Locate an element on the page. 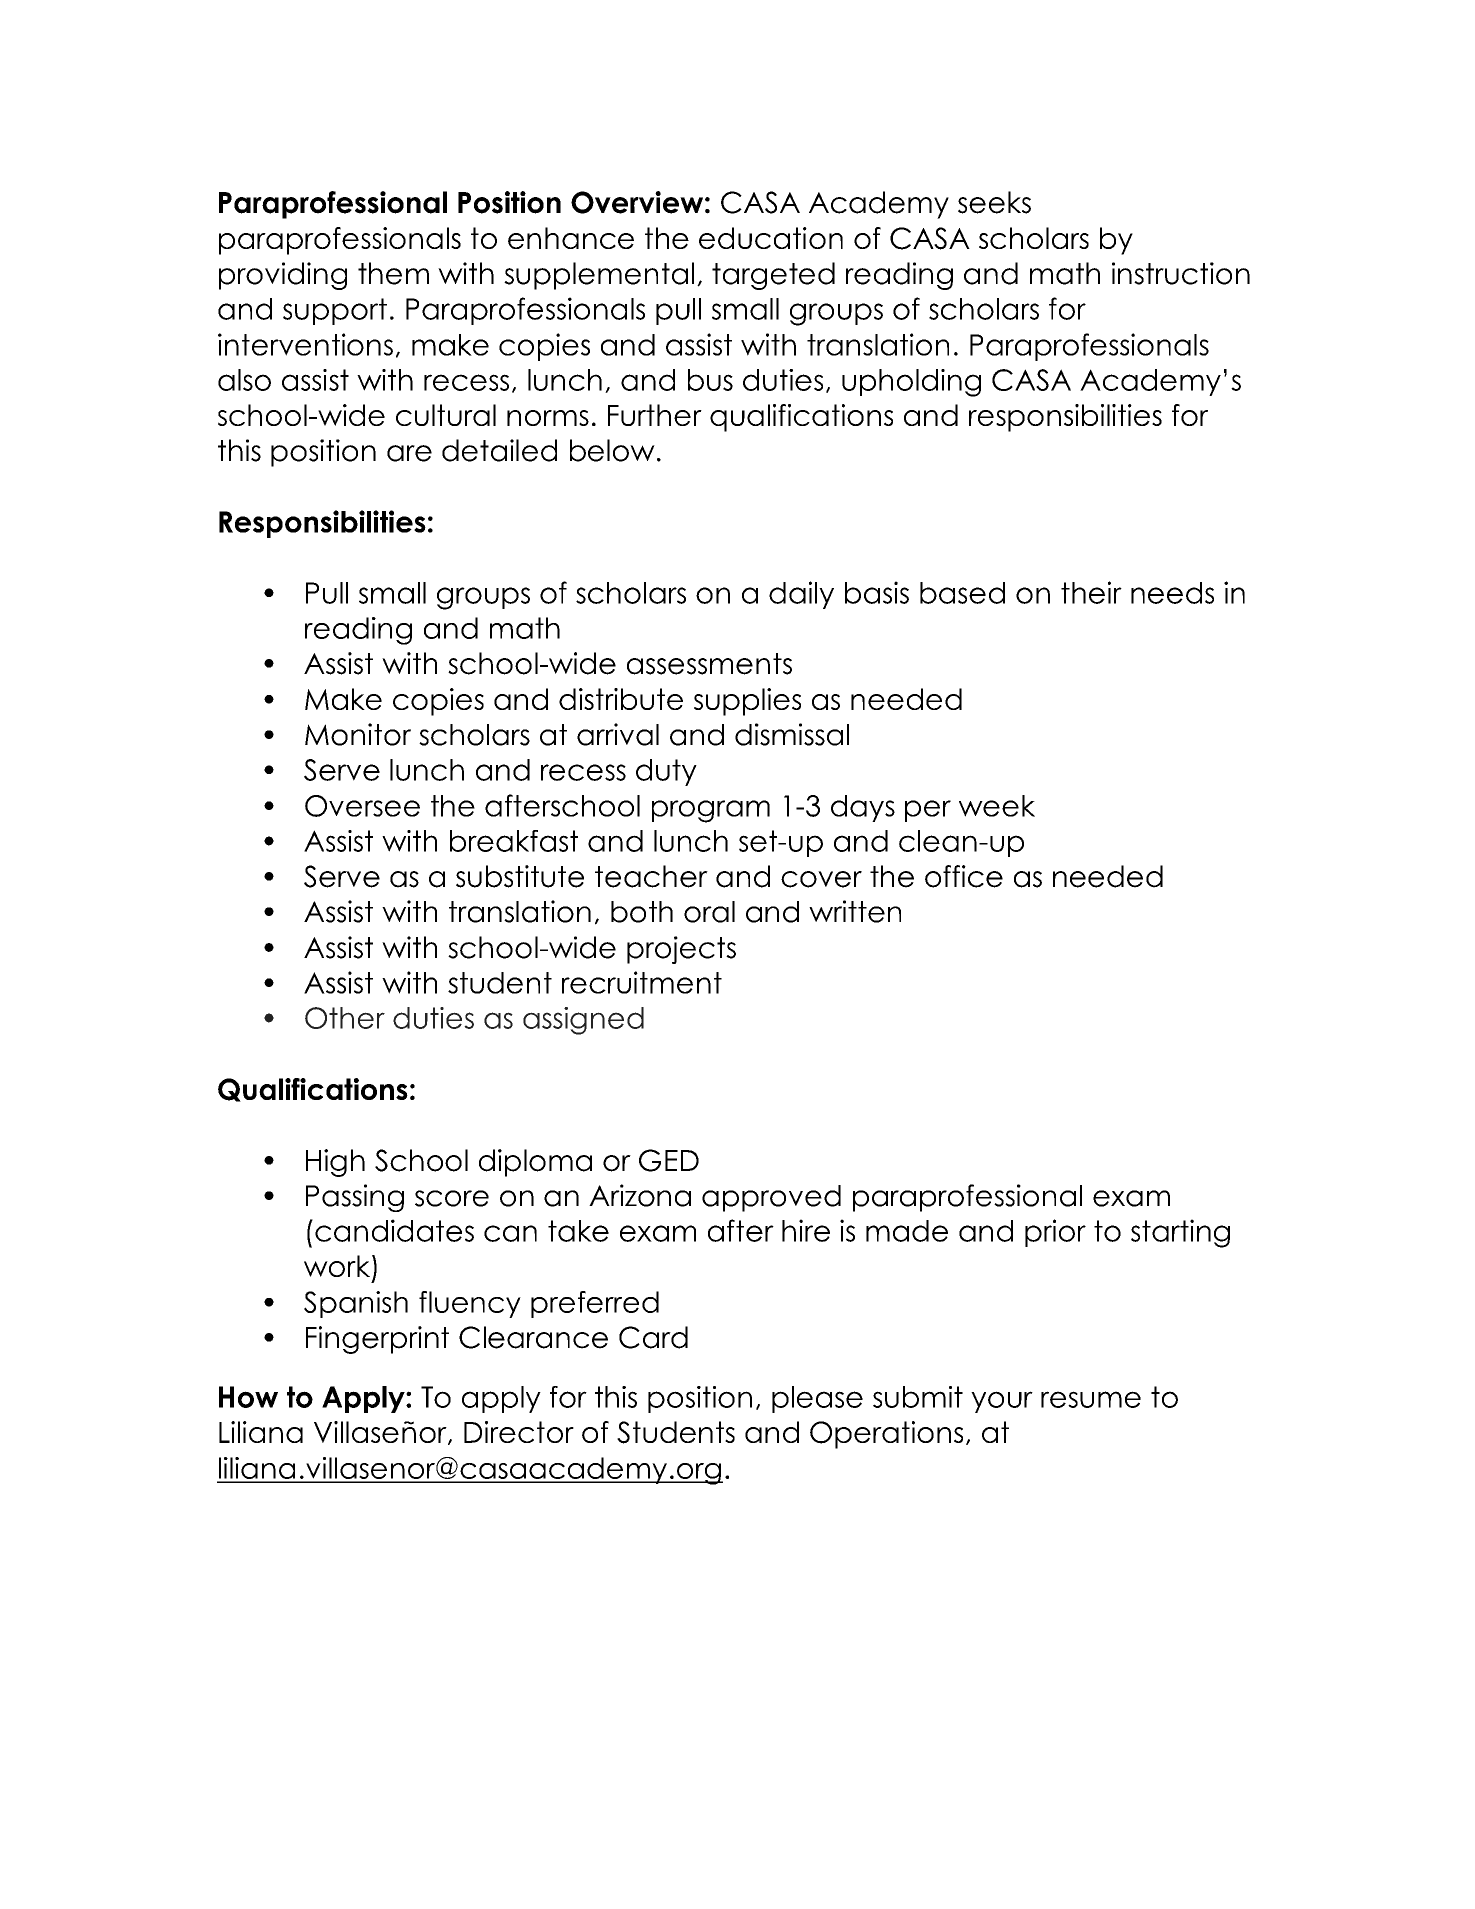 This document has width=1475, height=1909. High is located at coordinates (335, 1163).
